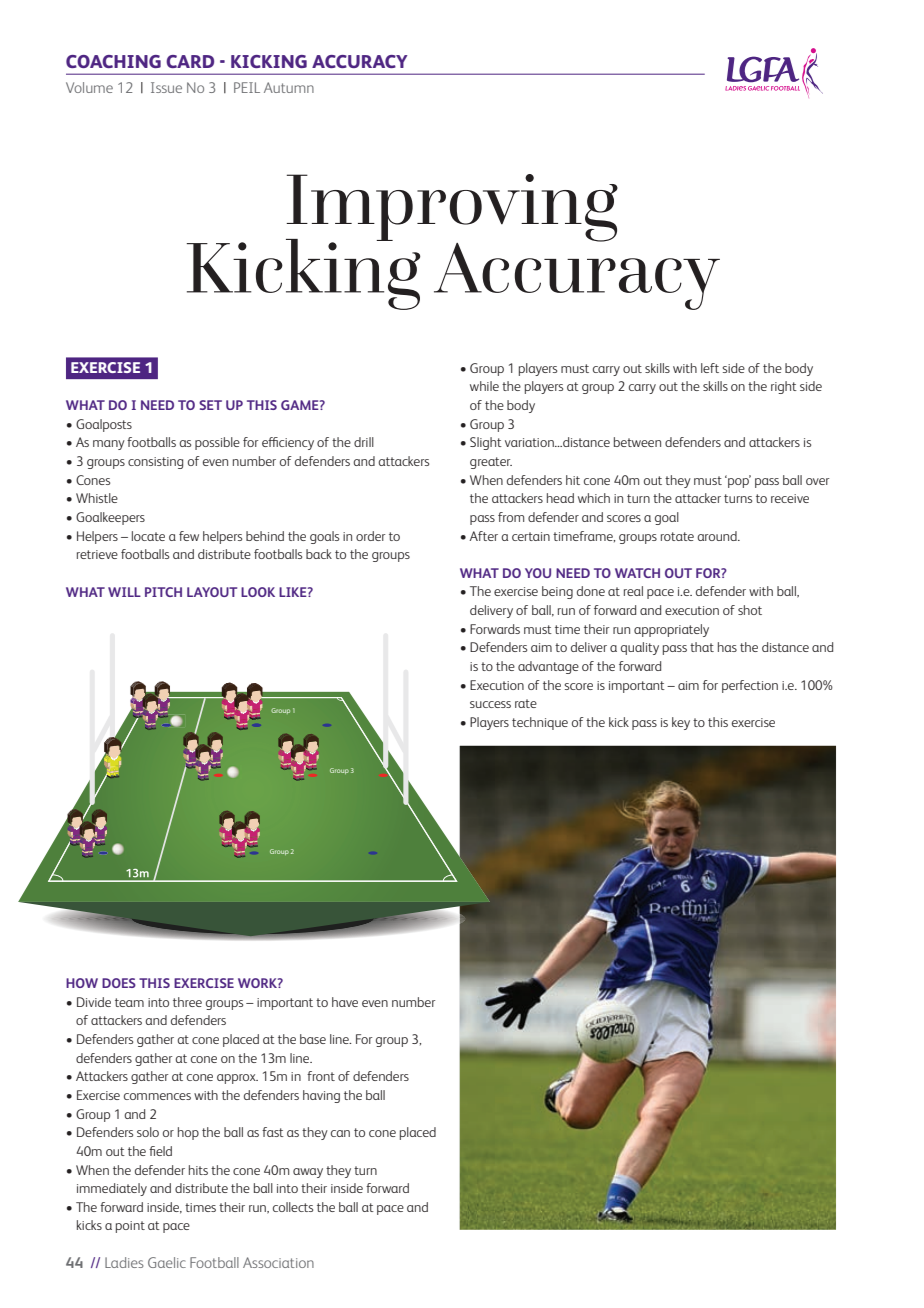 Image resolution: width=924 pixels, height=1308 pixels. What do you see at coordinates (784, 387) in the page?
I see `right` at bounding box center [784, 387].
